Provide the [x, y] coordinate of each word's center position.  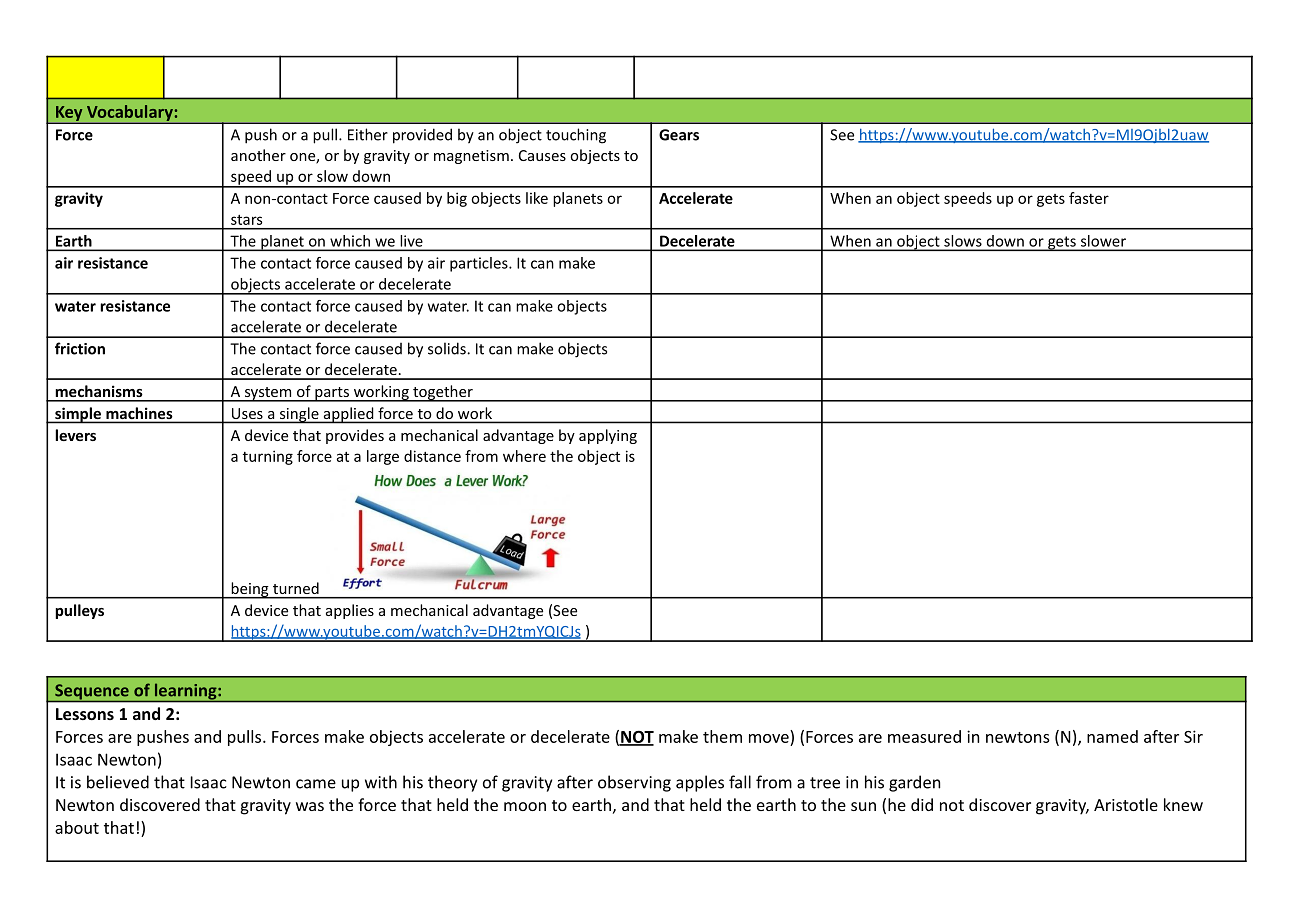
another [258, 155]
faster [1089, 198]
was [310, 806]
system [268, 394]
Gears [679, 135]
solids [448, 348]
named [1112, 736]
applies [350, 611]
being [250, 590]
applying [608, 436]
